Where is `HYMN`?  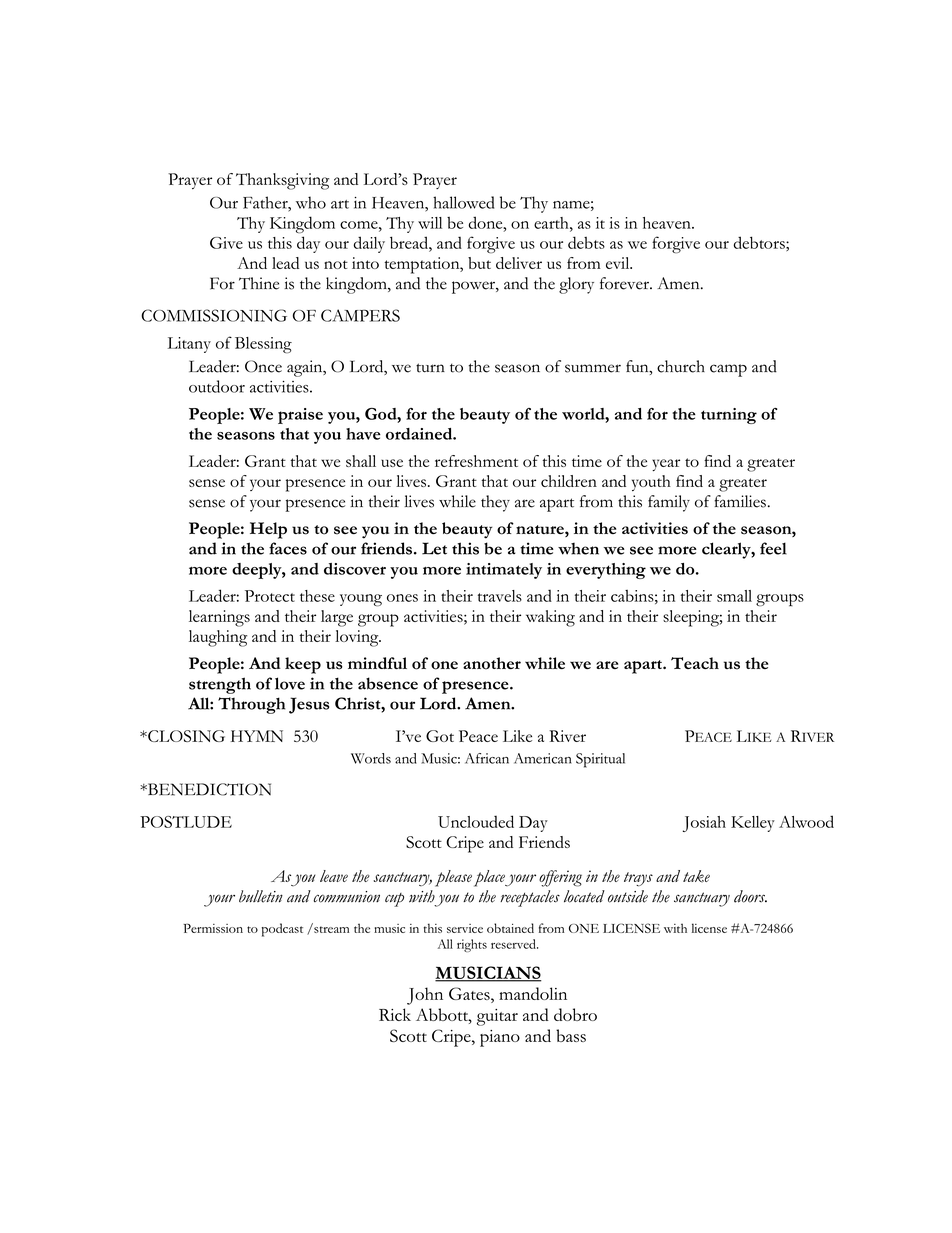 HYMN is located at coordinates (257, 736).
